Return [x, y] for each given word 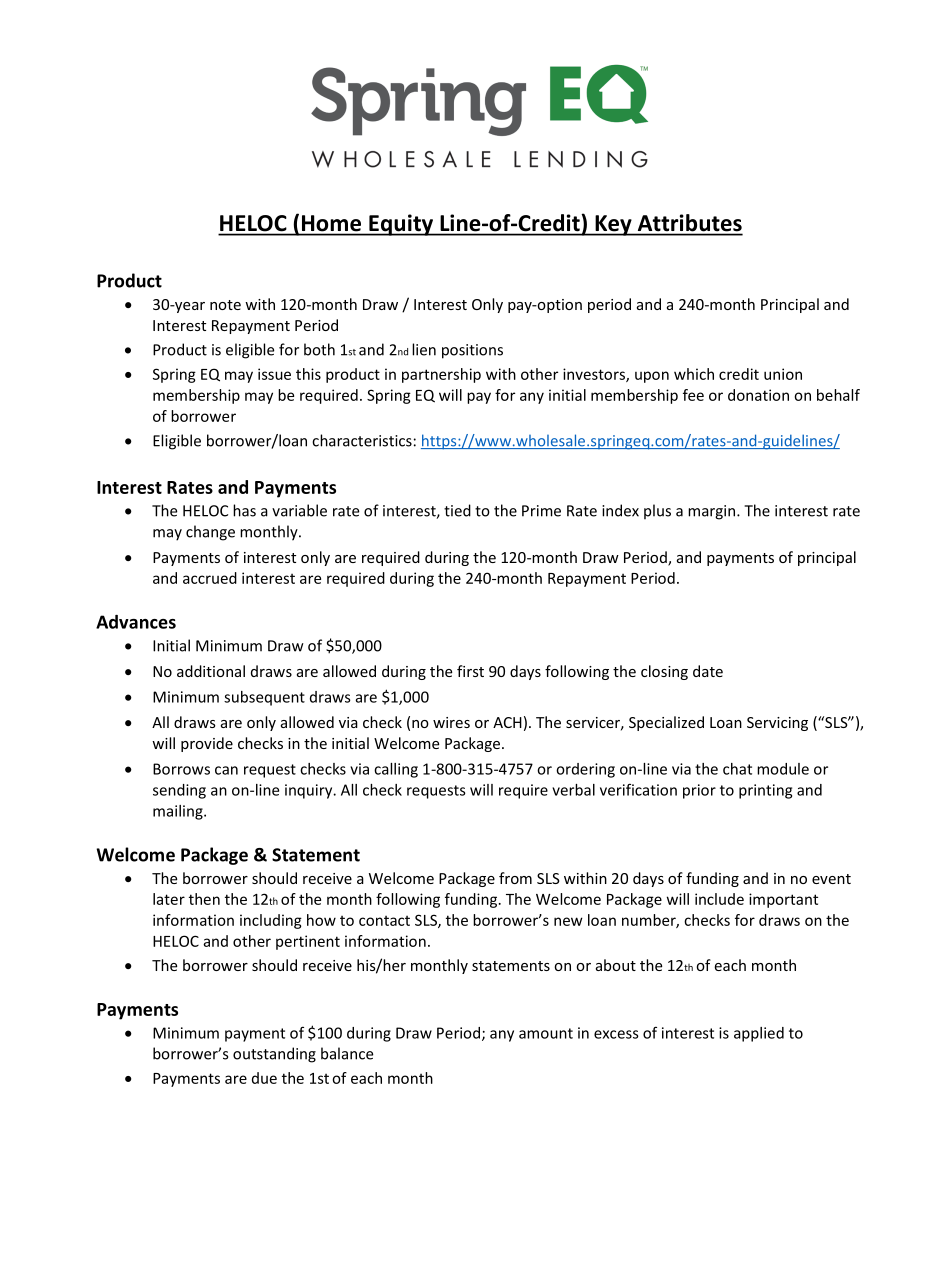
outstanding [274, 1055]
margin [711, 512]
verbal [573, 790]
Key [613, 225]
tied [457, 510]
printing [765, 791]
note [225, 305]
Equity [401, 225]
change [210, 533]
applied [759, 1034]
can [226, 770]
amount [546, 1033]
